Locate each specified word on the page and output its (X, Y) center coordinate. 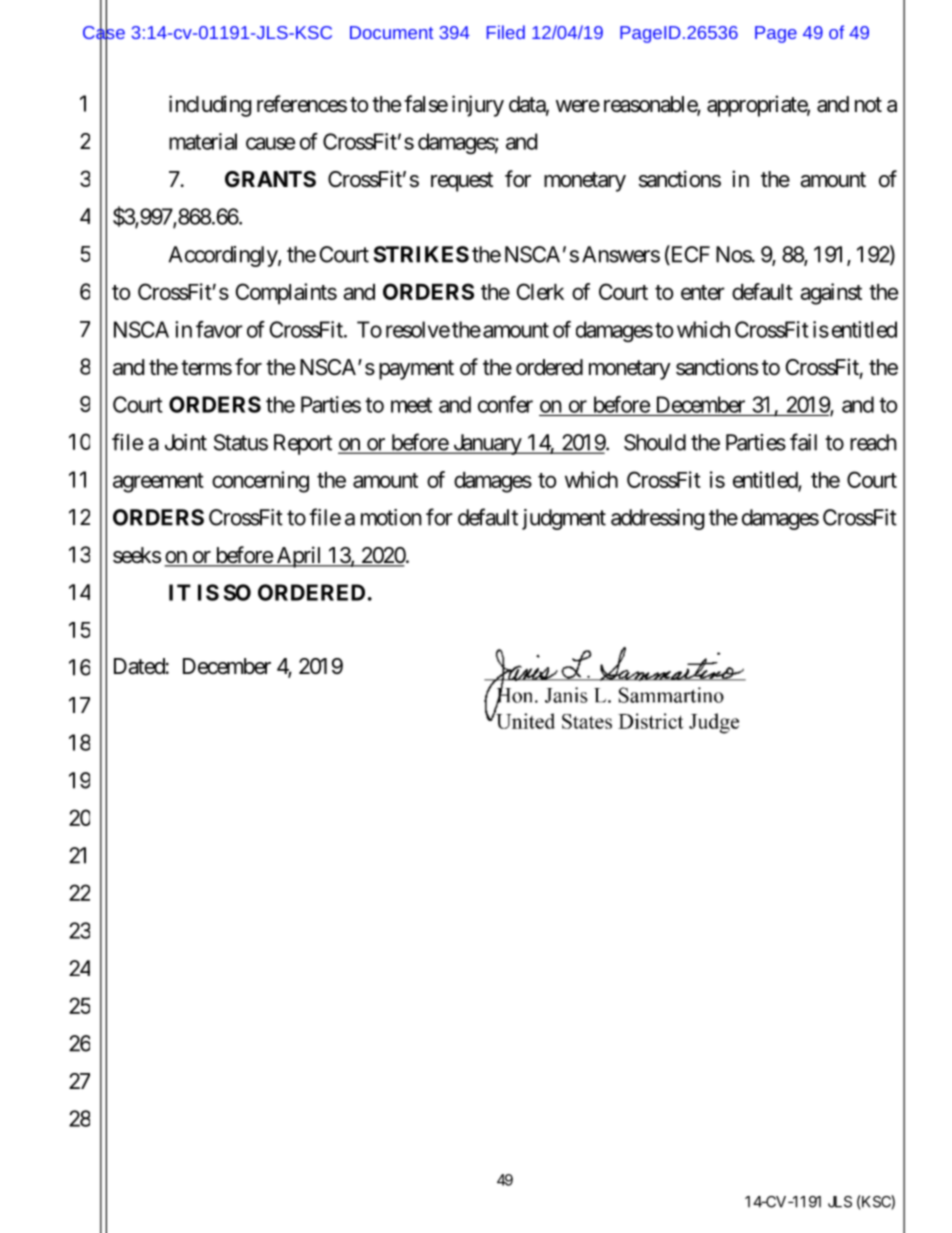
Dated (139, 666)
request (462, 182)
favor (219, 329)
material (203, 141)
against (831, 294)
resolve (418, 329)
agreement (158, 483)
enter (703, 292)
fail (803, 442)
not (868, 105)
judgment (564, 519)
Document (391, 32)
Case (104, 32)
